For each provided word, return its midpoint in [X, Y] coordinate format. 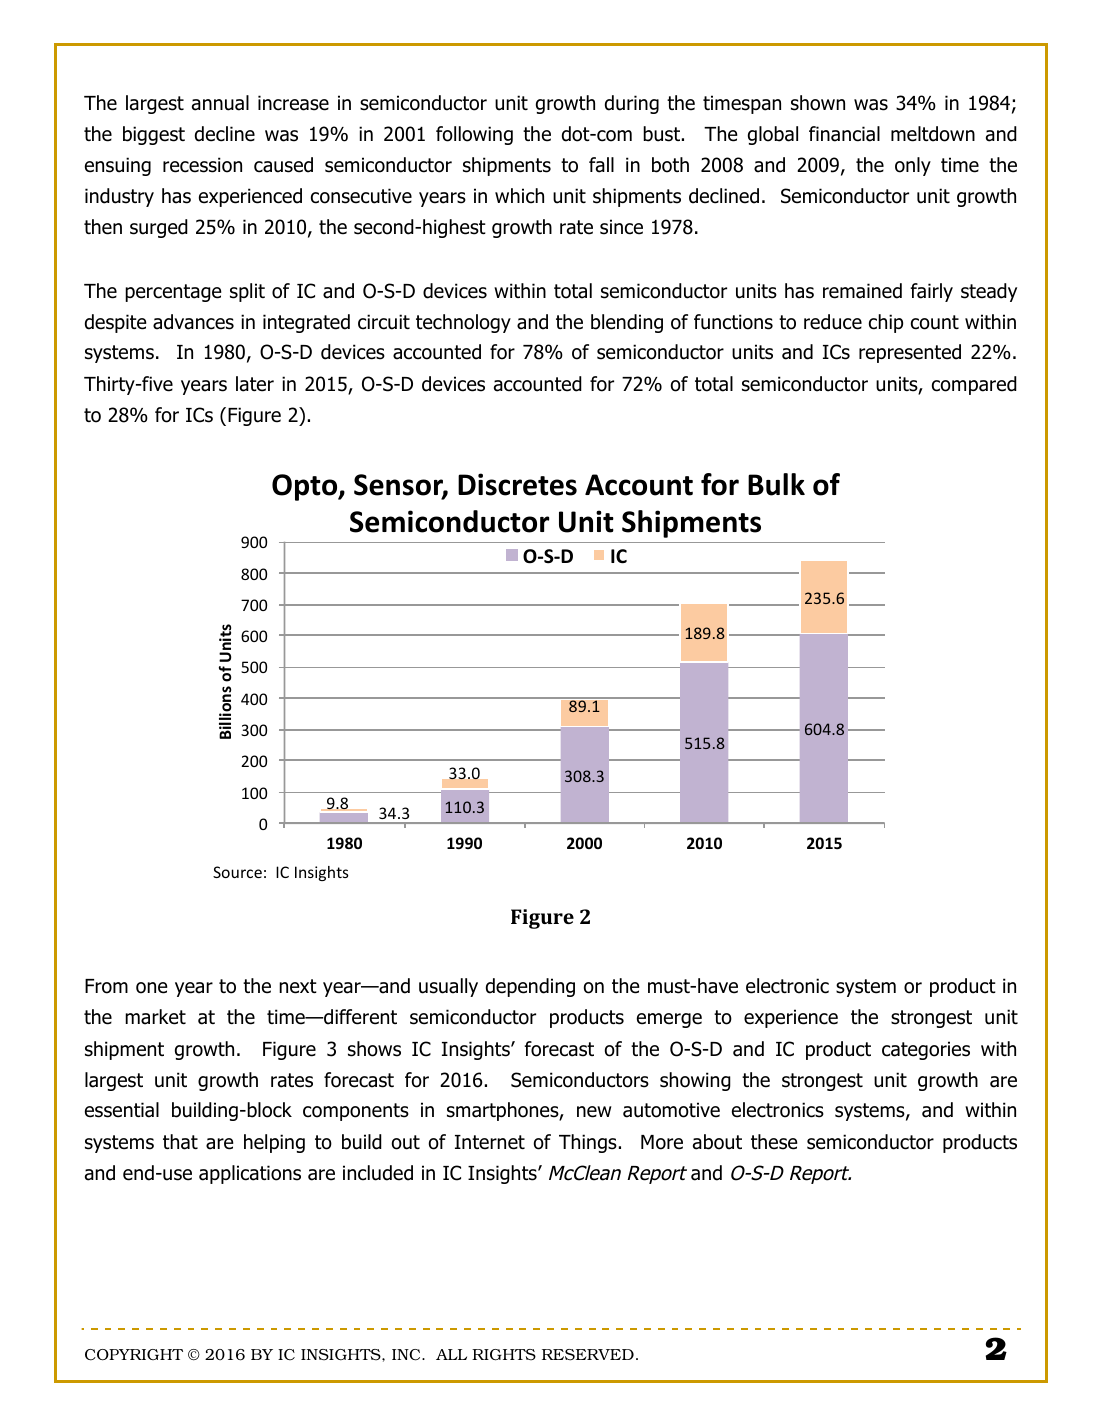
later [255, 384]
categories [926, 1050]
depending [530, 987]
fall [601, 165]
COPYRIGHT [134, 1355]
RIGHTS [504, 1355]
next [298, 986]
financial [844, 134]
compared [974, 385]
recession [202, 165]
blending [627, 323]
